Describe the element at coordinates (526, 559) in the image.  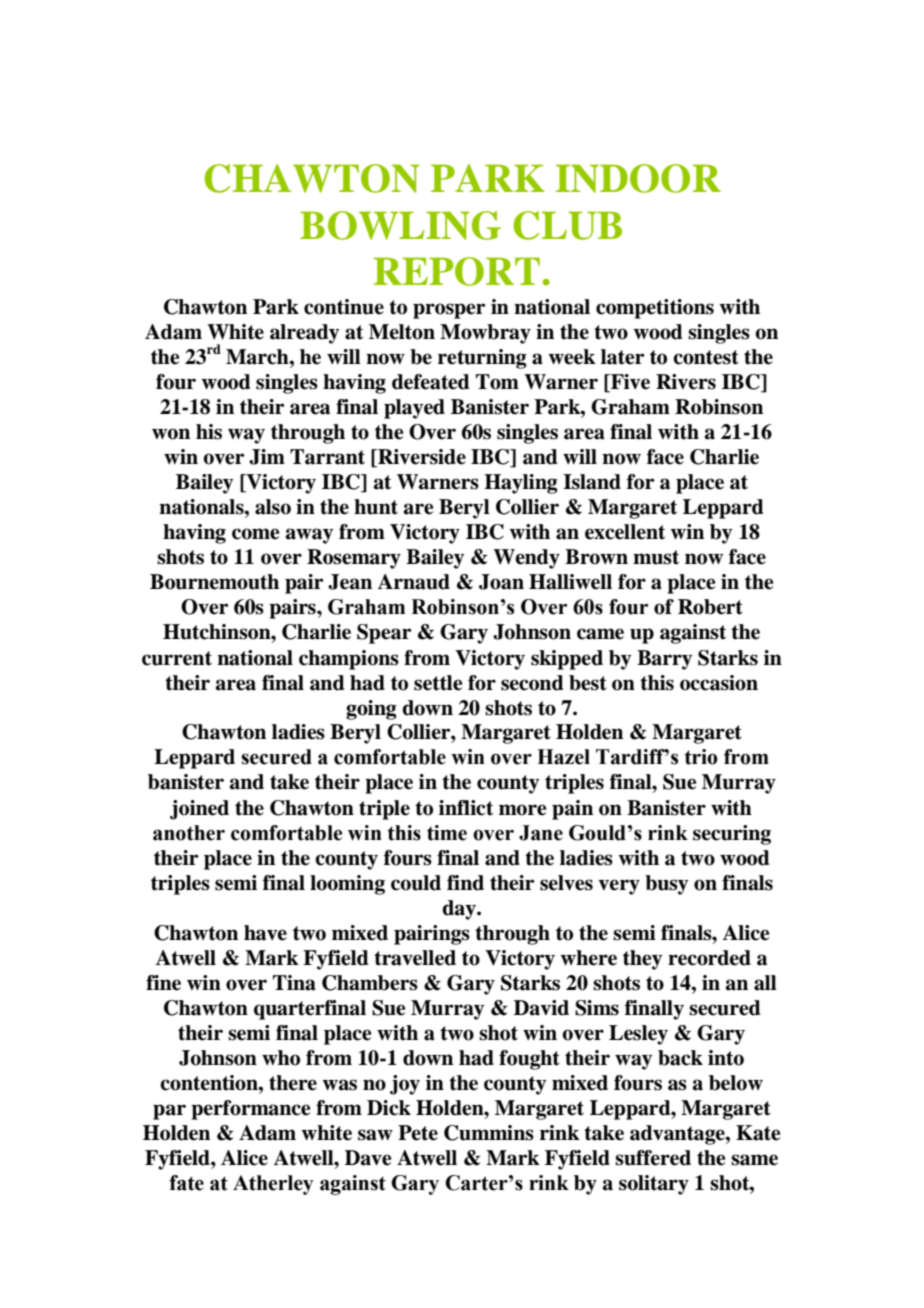
I see `Wendy` at that location.
